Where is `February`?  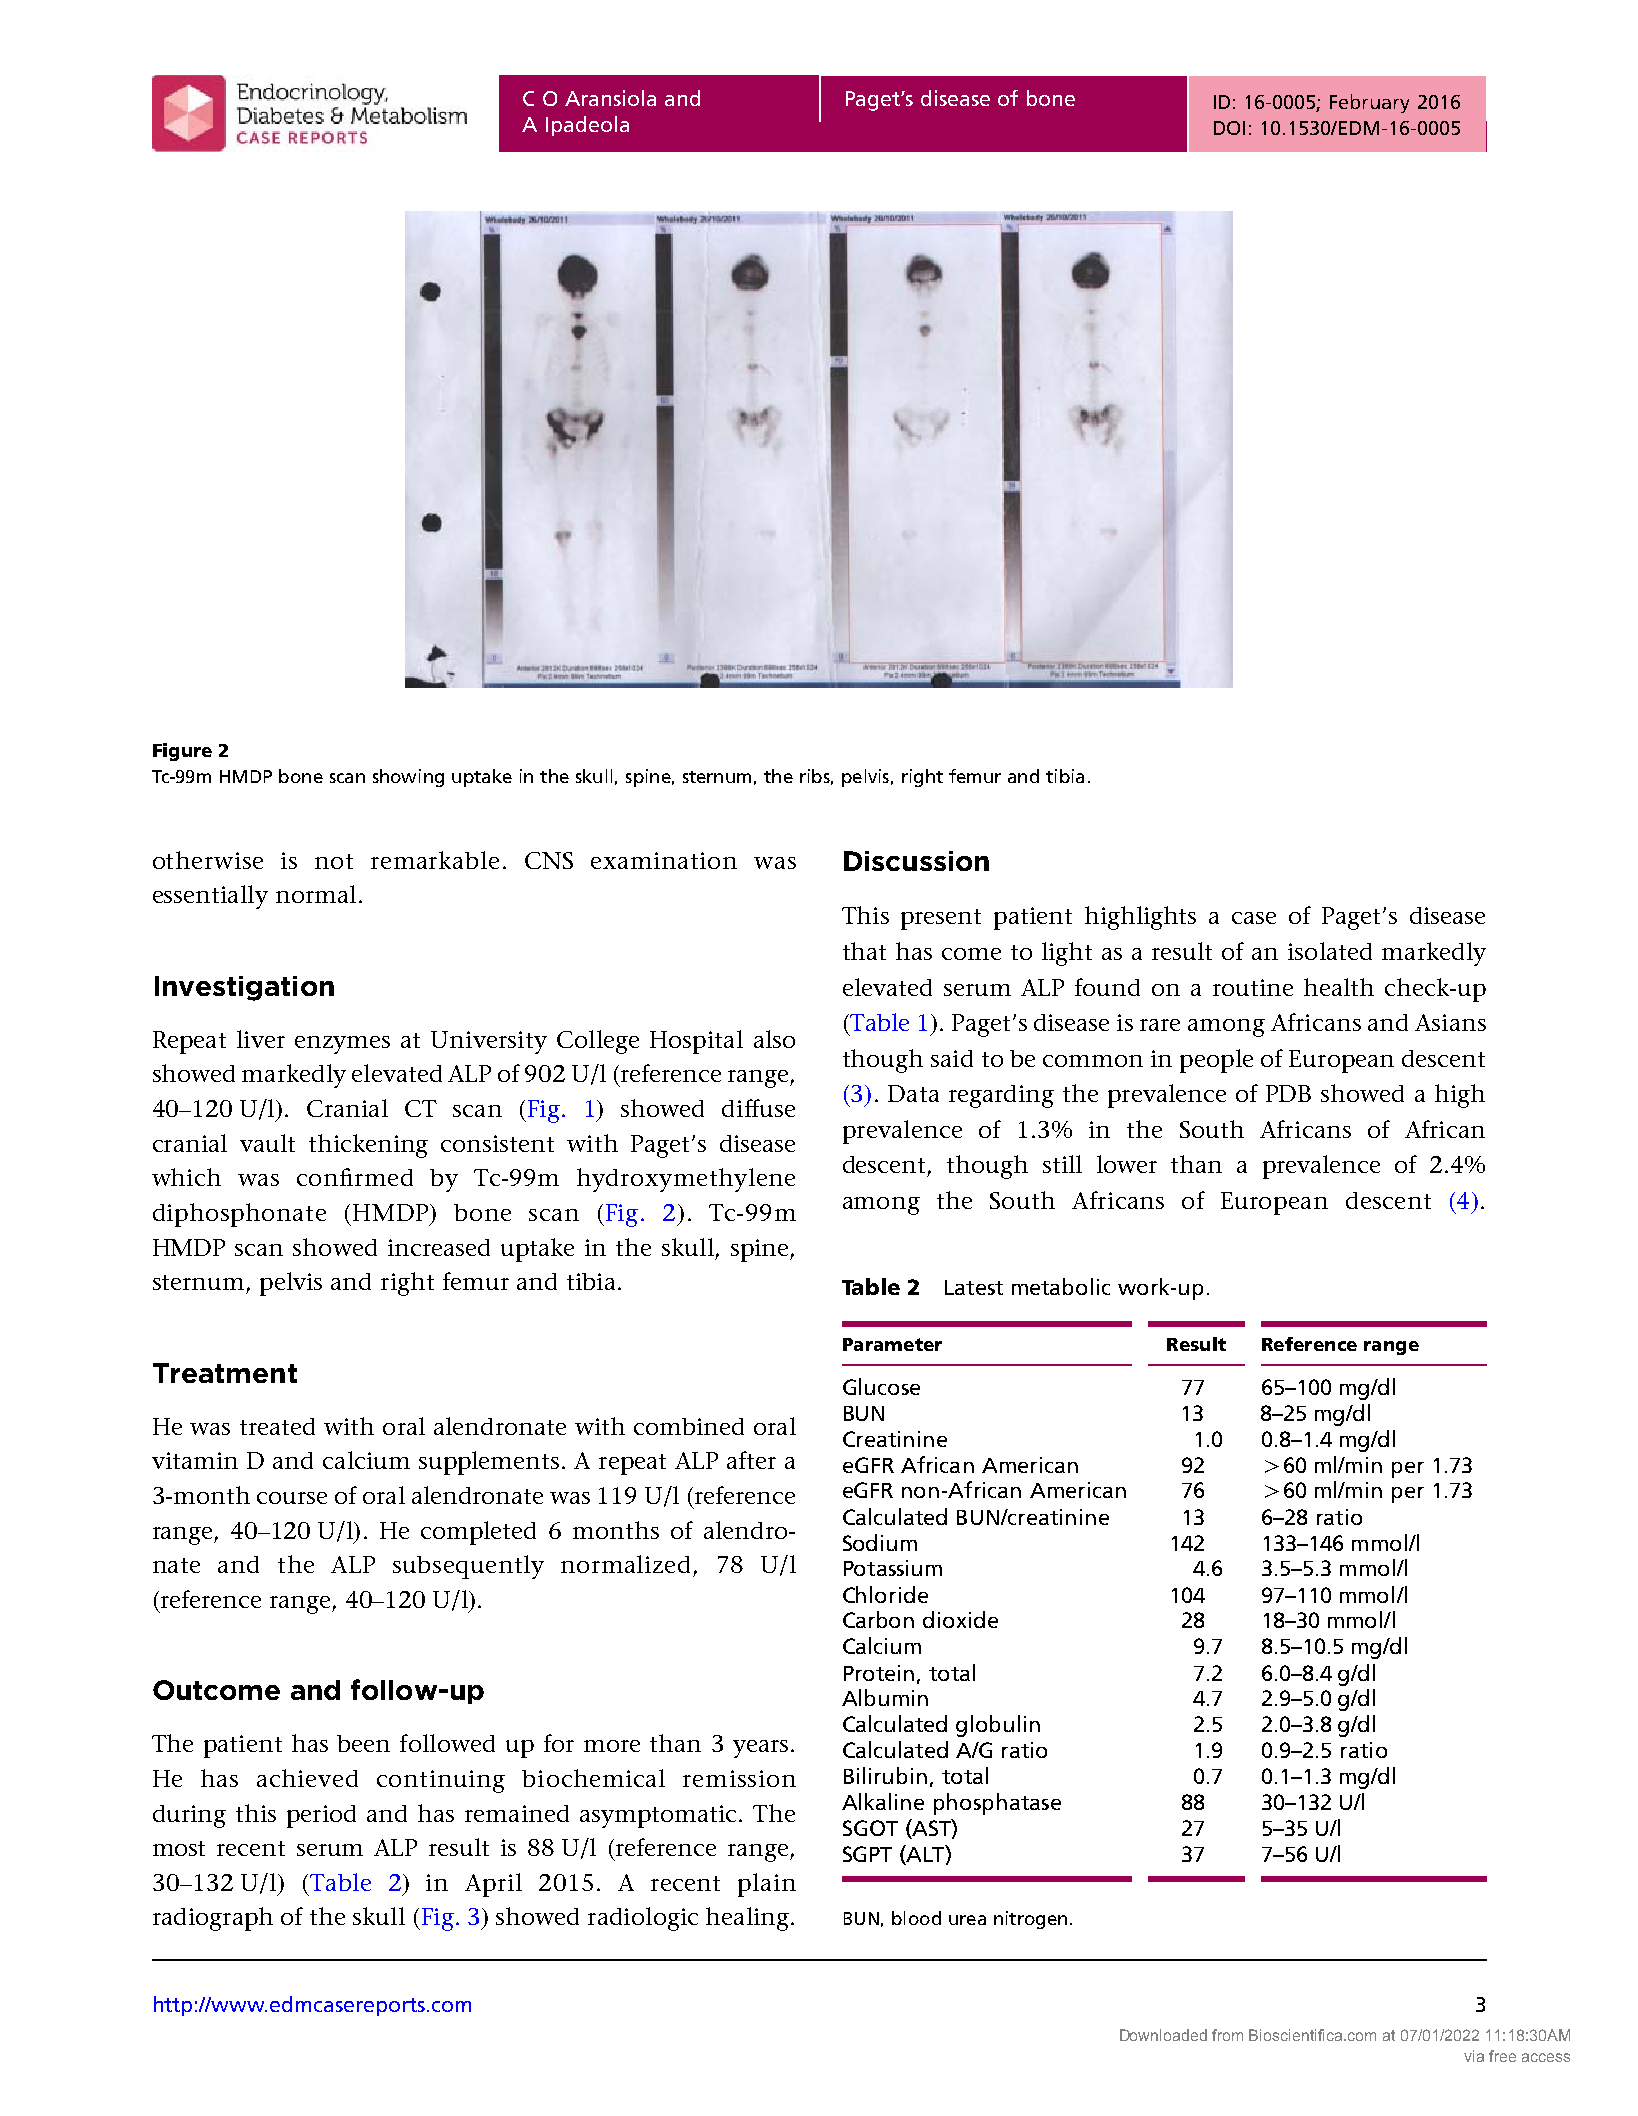 February is located at coordinates (1369, 103).
